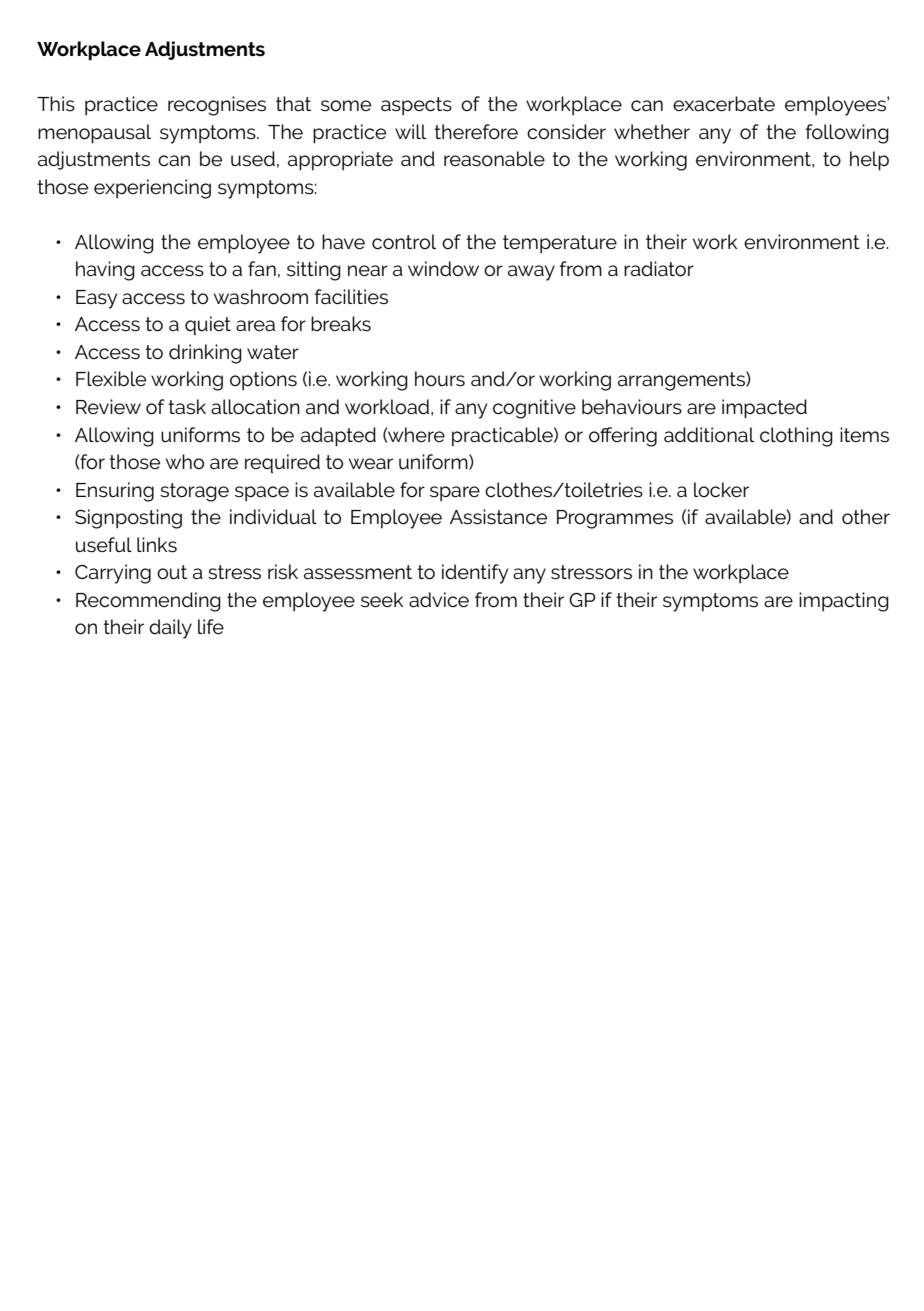 This screenshot has height=1311, width=924. Describe the element at coordinates (111, 378) in the screenshot. I see `Flexible` at that location.
